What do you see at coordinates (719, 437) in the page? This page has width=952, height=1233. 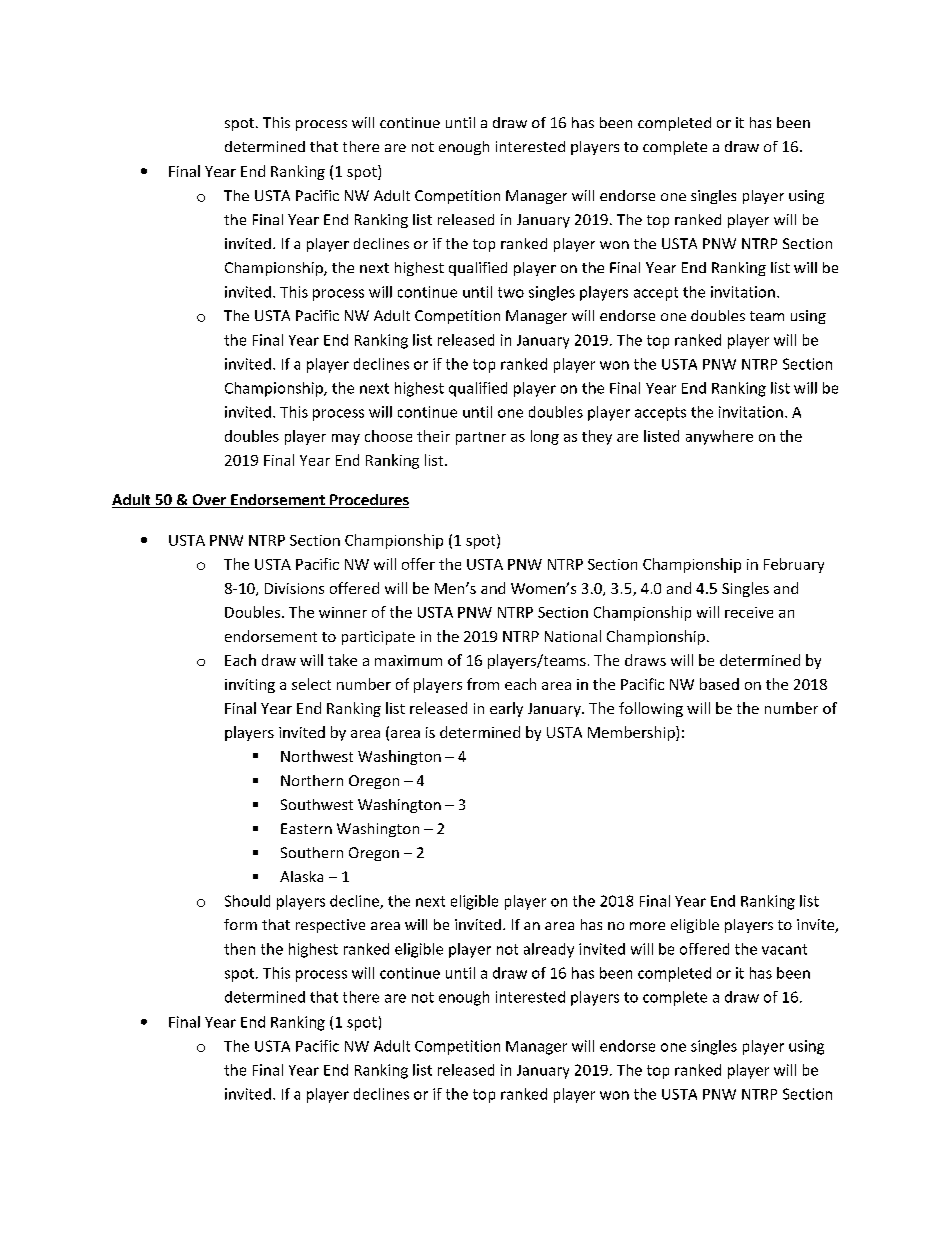 I see `anywhere` at bounding box center [719, 437].
